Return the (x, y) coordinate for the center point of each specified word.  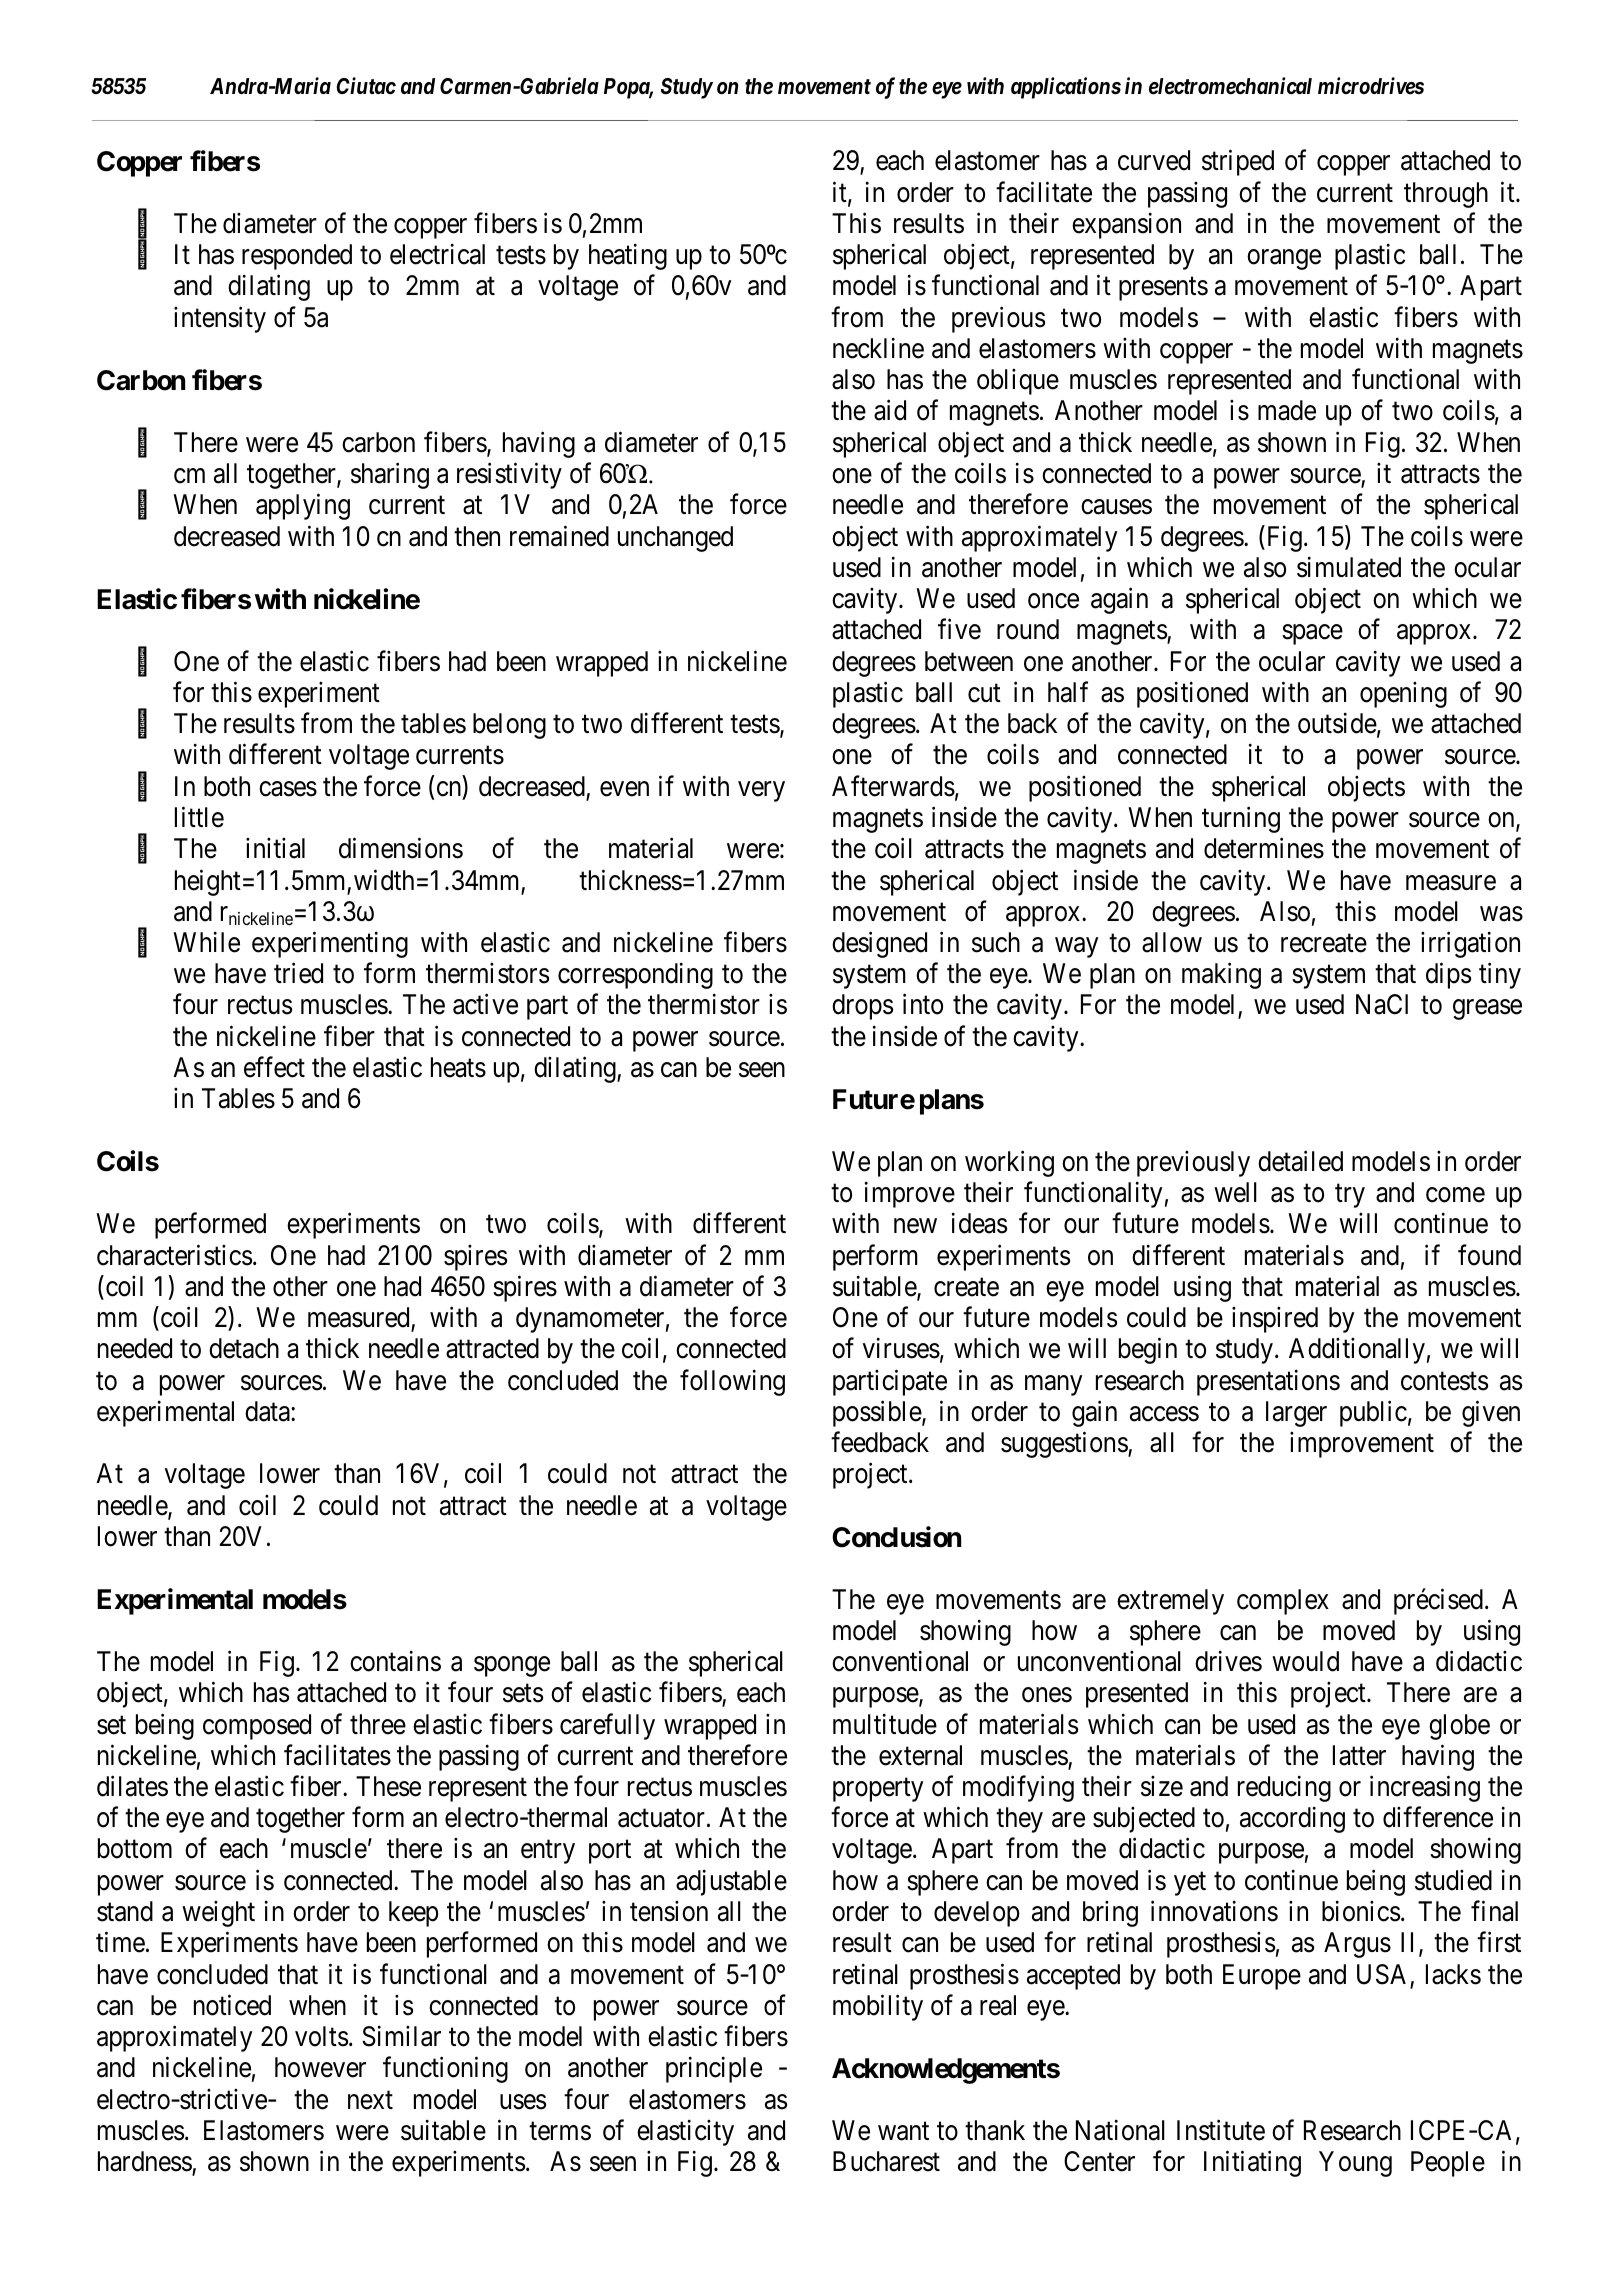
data (268, 1411)
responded (297, 257)
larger (1296, 1414)
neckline (878, 348)
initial (275, 848)
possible (878, 1414)
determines (1264, 848)
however (320, 2067)
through (1446, 195)
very (761, 791)
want (903, 2131)
